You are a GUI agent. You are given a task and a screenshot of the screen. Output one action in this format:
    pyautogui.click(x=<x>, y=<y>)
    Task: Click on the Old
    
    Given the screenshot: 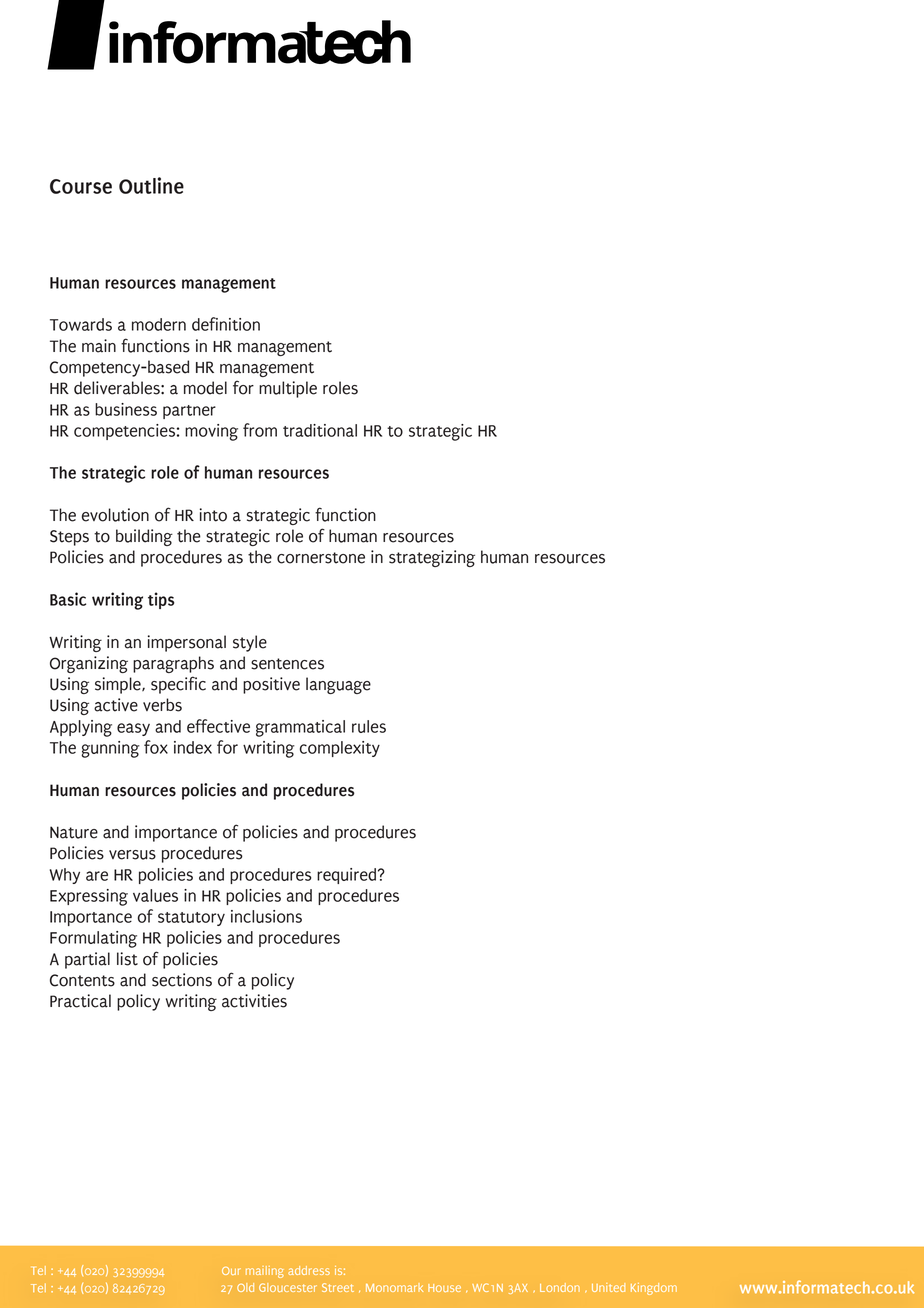 What is the action you would take?
    pyautogui.click(x=245, y=1287)
